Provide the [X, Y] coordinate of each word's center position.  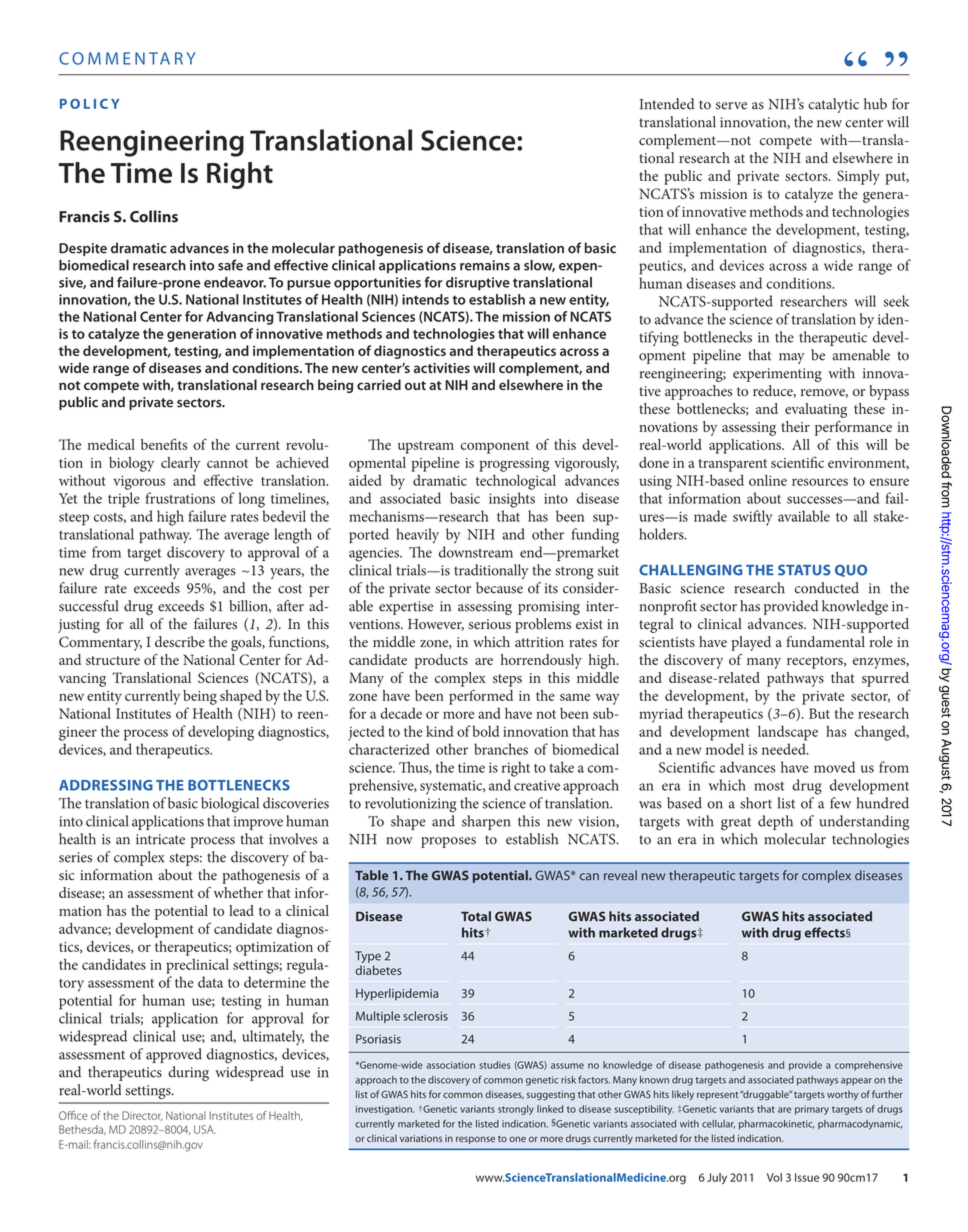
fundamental [826, 641]
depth [775, 822]
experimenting [777, 375]
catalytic [833, 105]
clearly [180, 464]
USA [205, 1129]
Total [476, 916]
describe [180, 642]
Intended [667, 104]
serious [489, 624]
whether [238, 892]
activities [442, 368]
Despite [83, 249]
